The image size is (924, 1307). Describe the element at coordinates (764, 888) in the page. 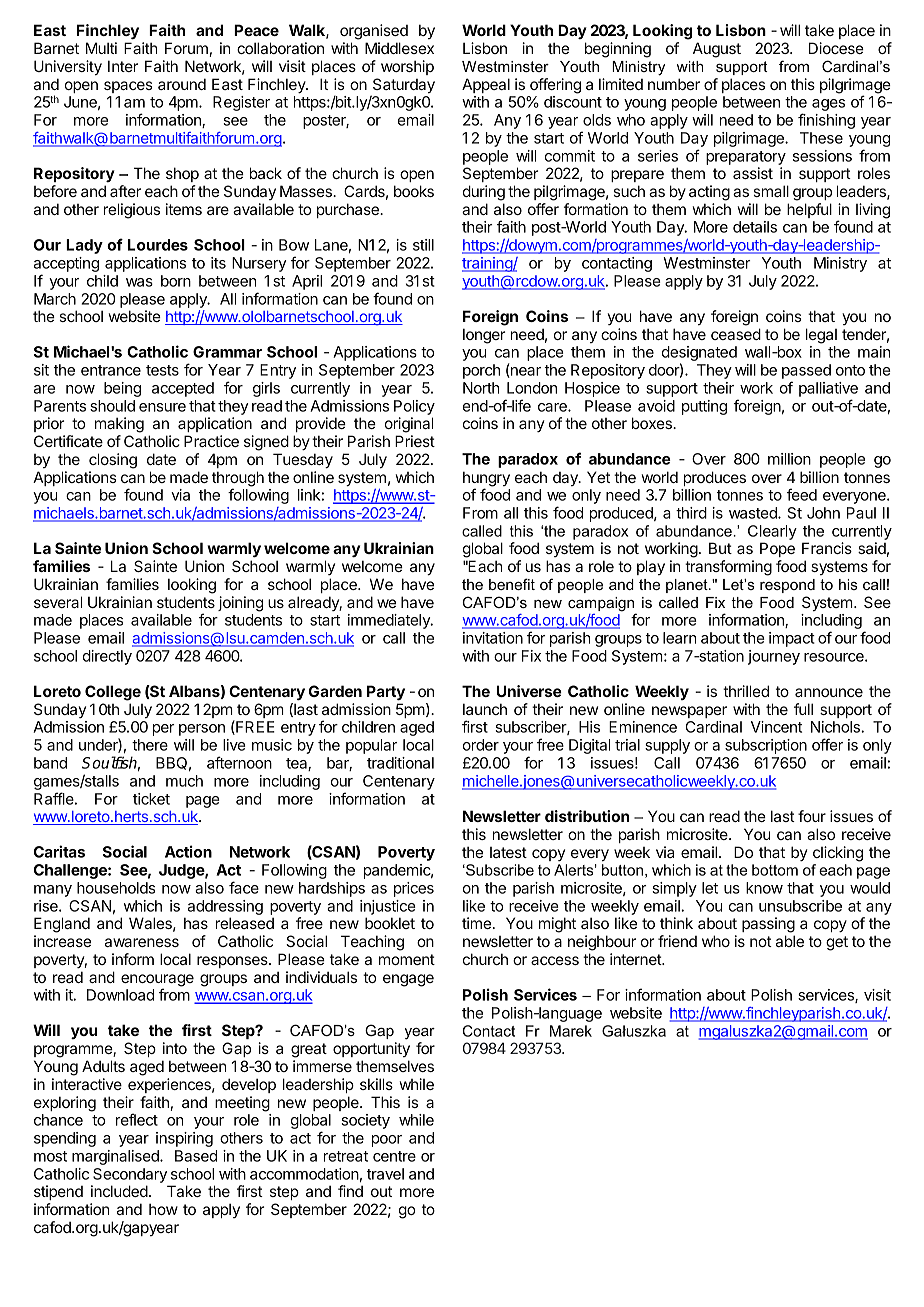

I see `know` at that location.
